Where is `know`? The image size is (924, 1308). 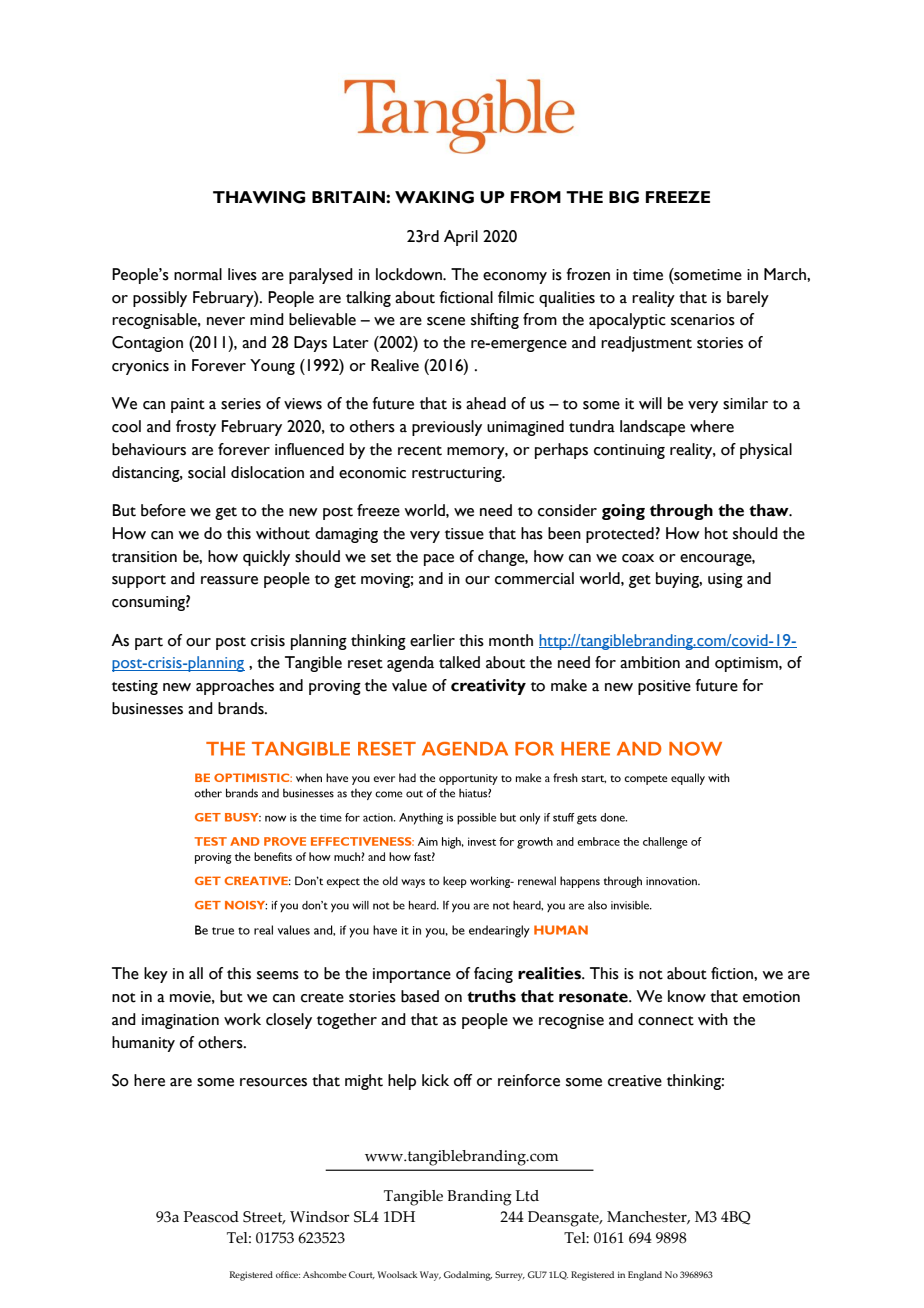
know is located at coordinates (687, 996).
